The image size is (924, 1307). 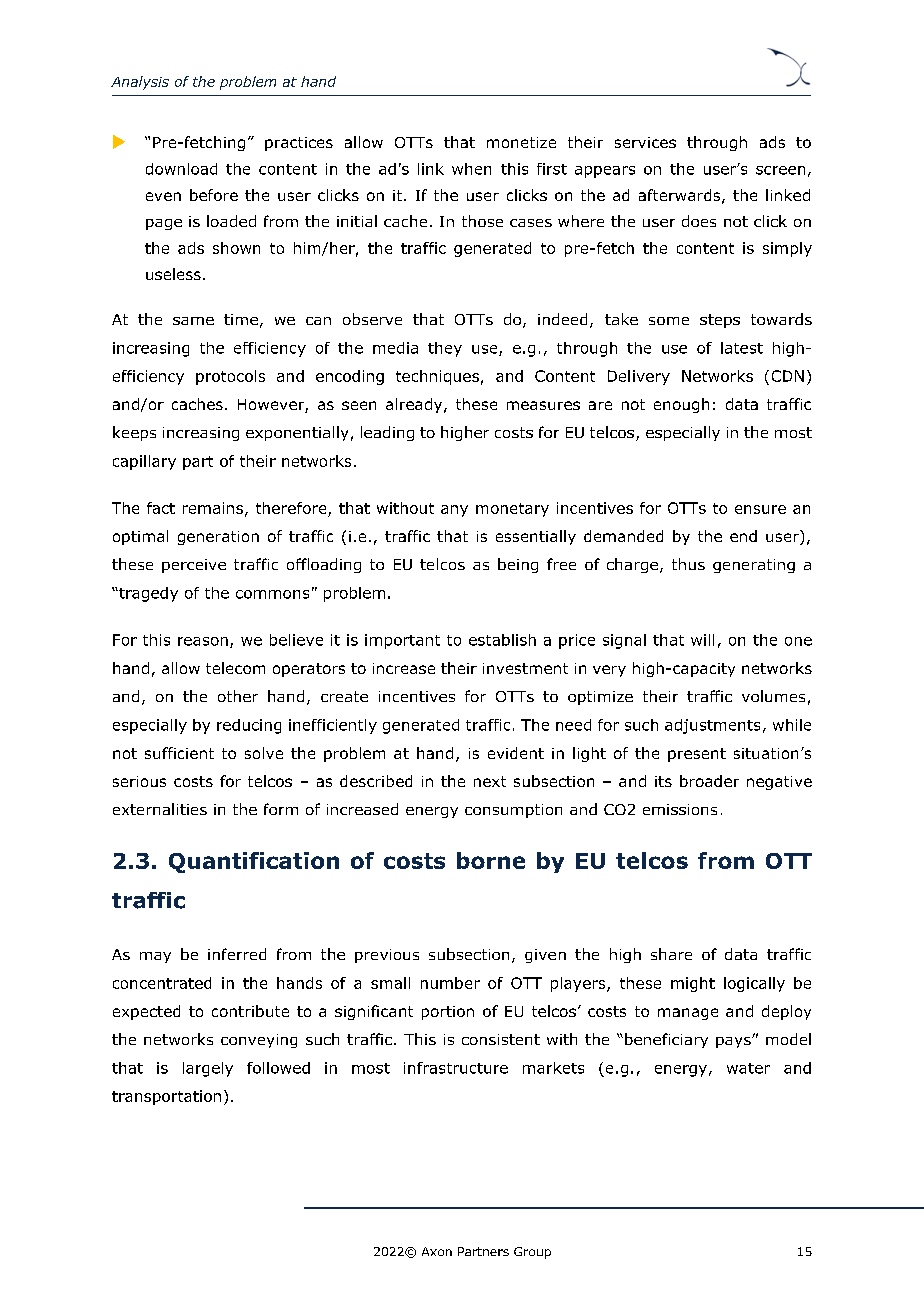 I want to click on Axon, so click(x=437, y=1251).
